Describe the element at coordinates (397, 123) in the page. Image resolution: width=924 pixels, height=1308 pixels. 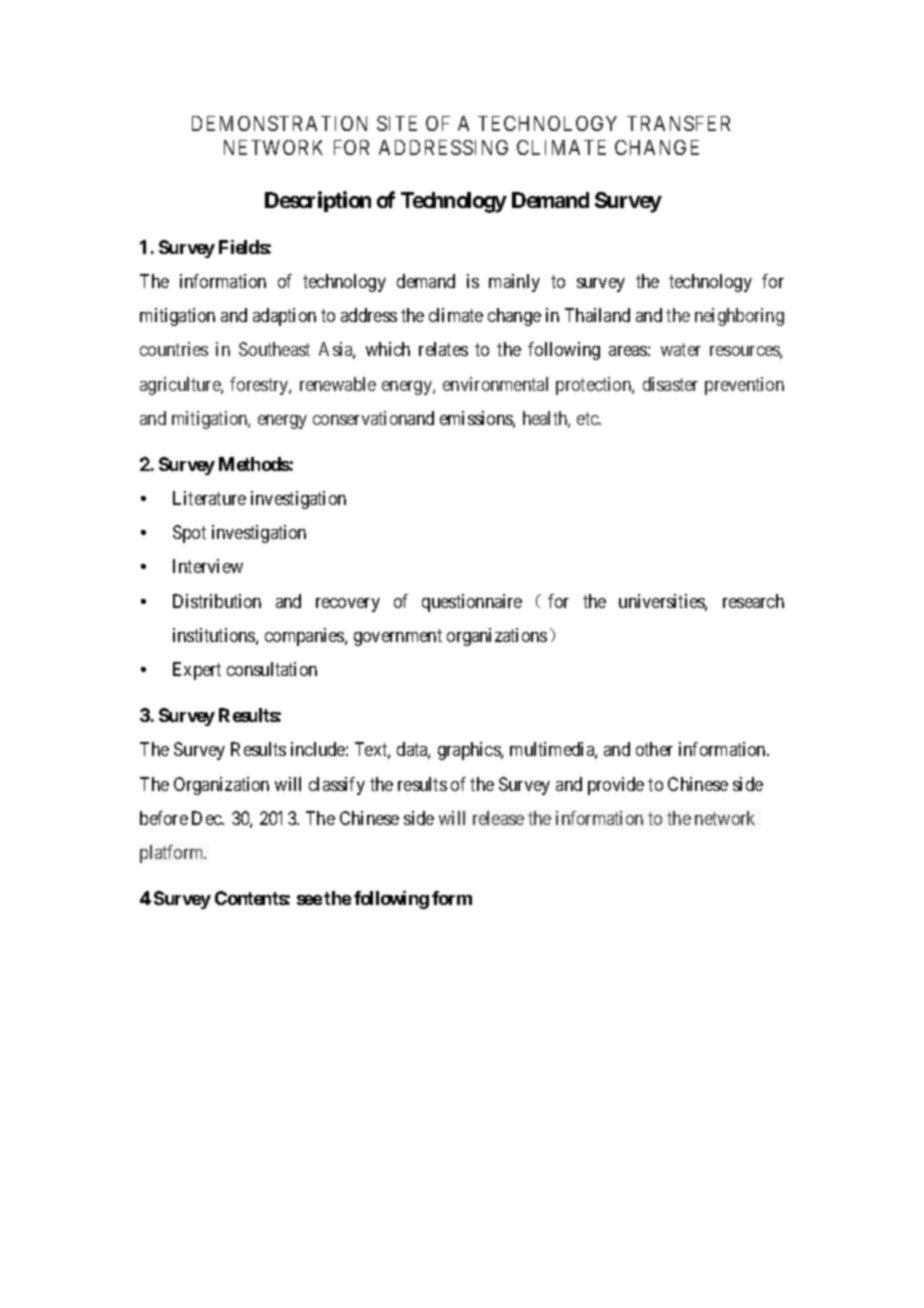
I see `SITE` at that location.
